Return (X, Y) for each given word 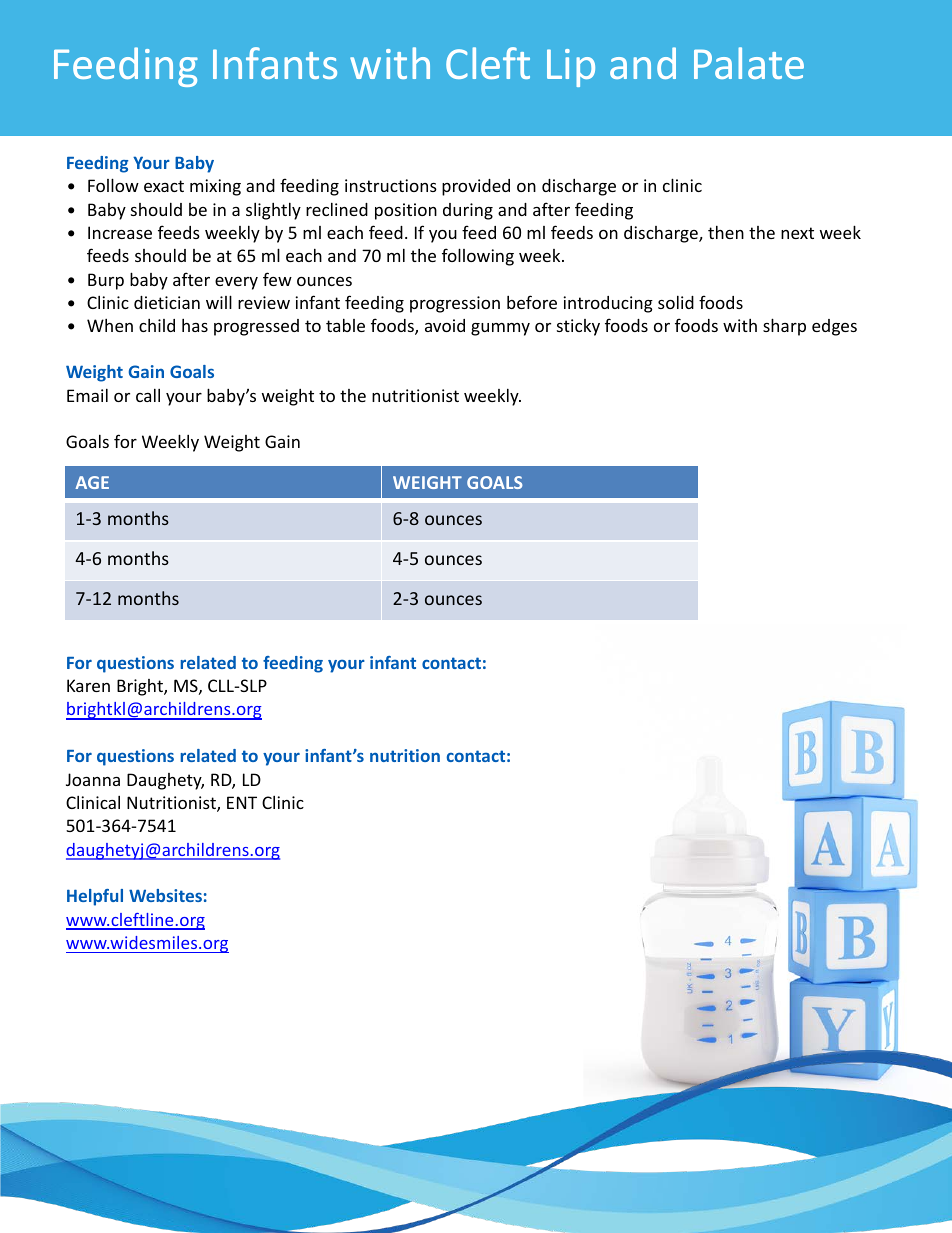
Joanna (93, 779)
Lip (571, 68)
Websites (165, 895)
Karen (88, 685)
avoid (445, 325)
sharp (784, 327)
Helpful (95, 897)
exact (164, 186)
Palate (749, 63)
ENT (242, 802)
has (195, 325)
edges (834, 327)
